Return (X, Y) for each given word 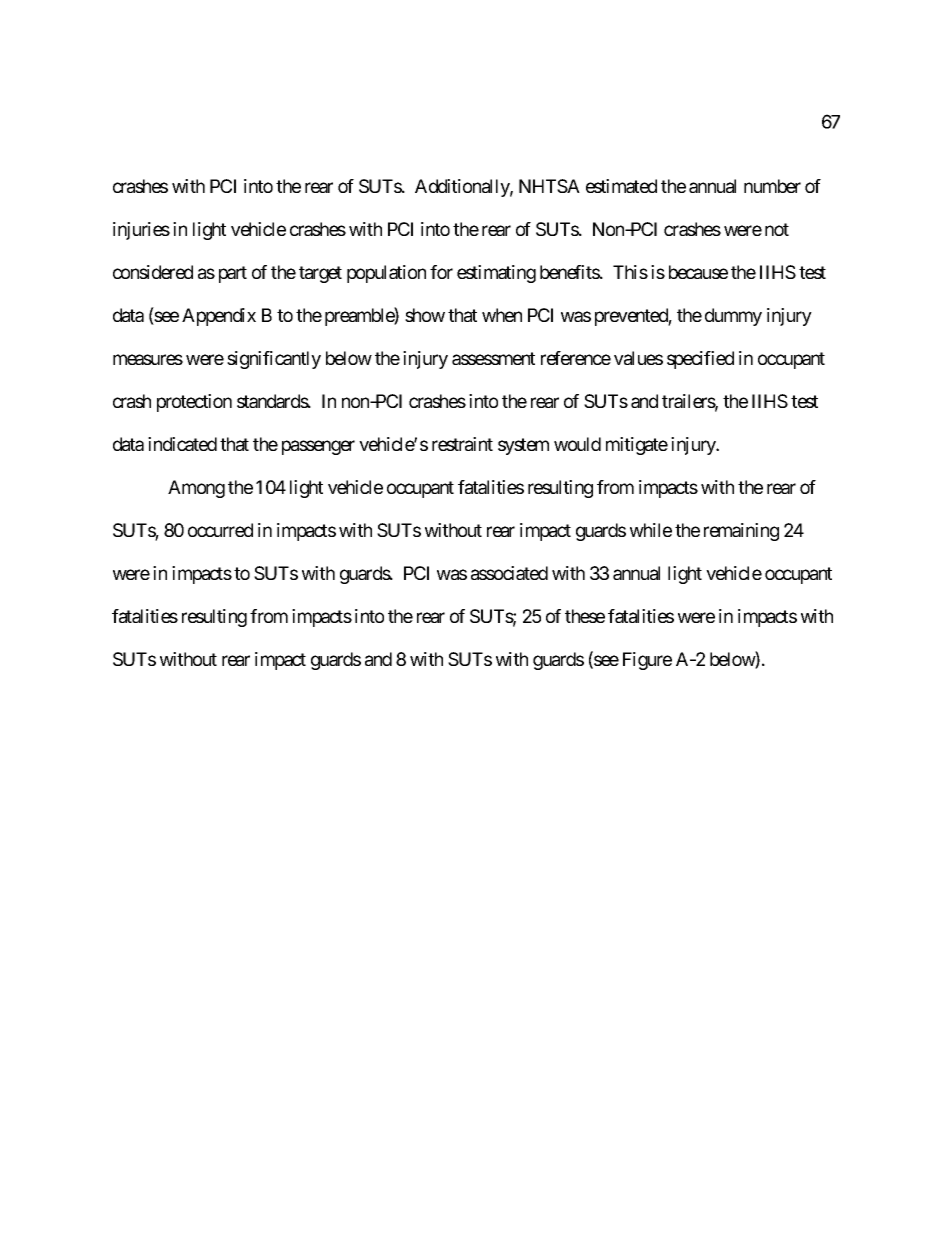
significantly (274, 360)
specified (700, 360)
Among (196, 489)
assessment (493, 358)
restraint (462, 444)
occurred (220, 530)
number (772, 186)
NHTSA (549, 186)
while (651, 530)
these (585, 616)
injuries (141, 231)
